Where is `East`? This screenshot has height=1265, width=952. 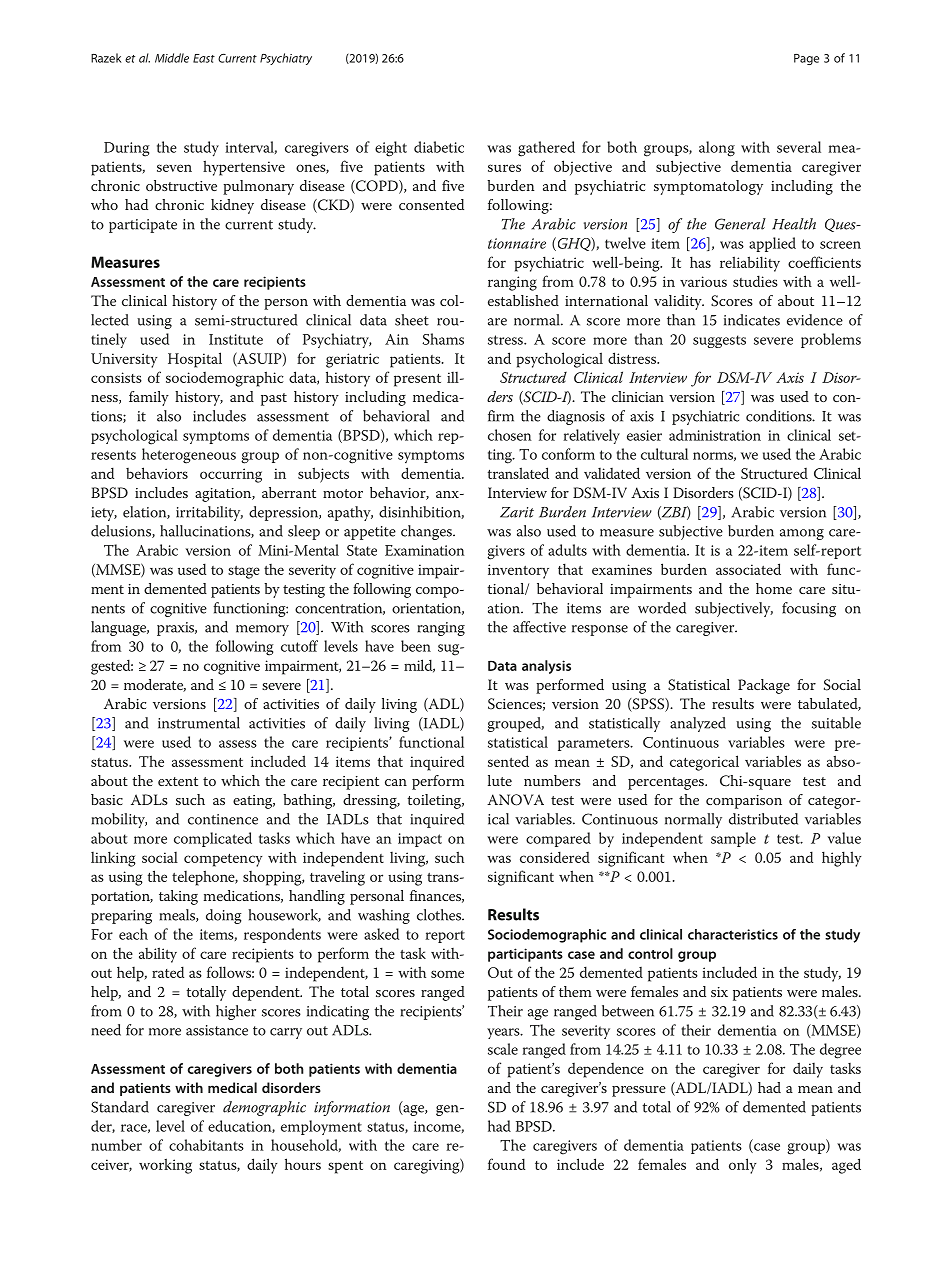
East is located at coordinates (204, 58).
